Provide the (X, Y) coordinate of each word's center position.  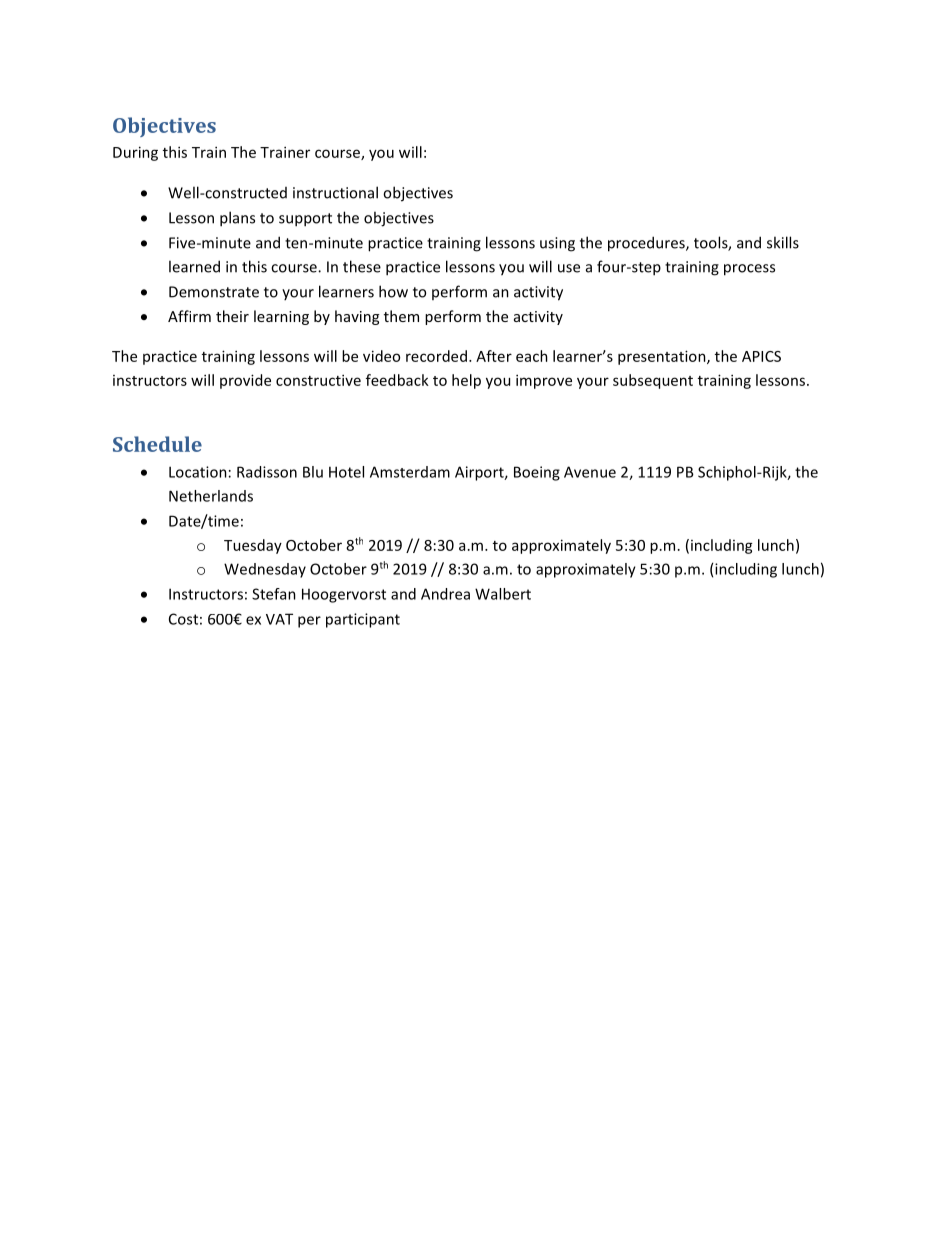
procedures (647, 244)
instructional (335, 192)
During (135, 153)
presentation (663, 357)
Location (198, 472)
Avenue (590, 472)
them (401, 316)
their (232, 316)
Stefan (274, 594)
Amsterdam (410, 472)
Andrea (445, 594)
